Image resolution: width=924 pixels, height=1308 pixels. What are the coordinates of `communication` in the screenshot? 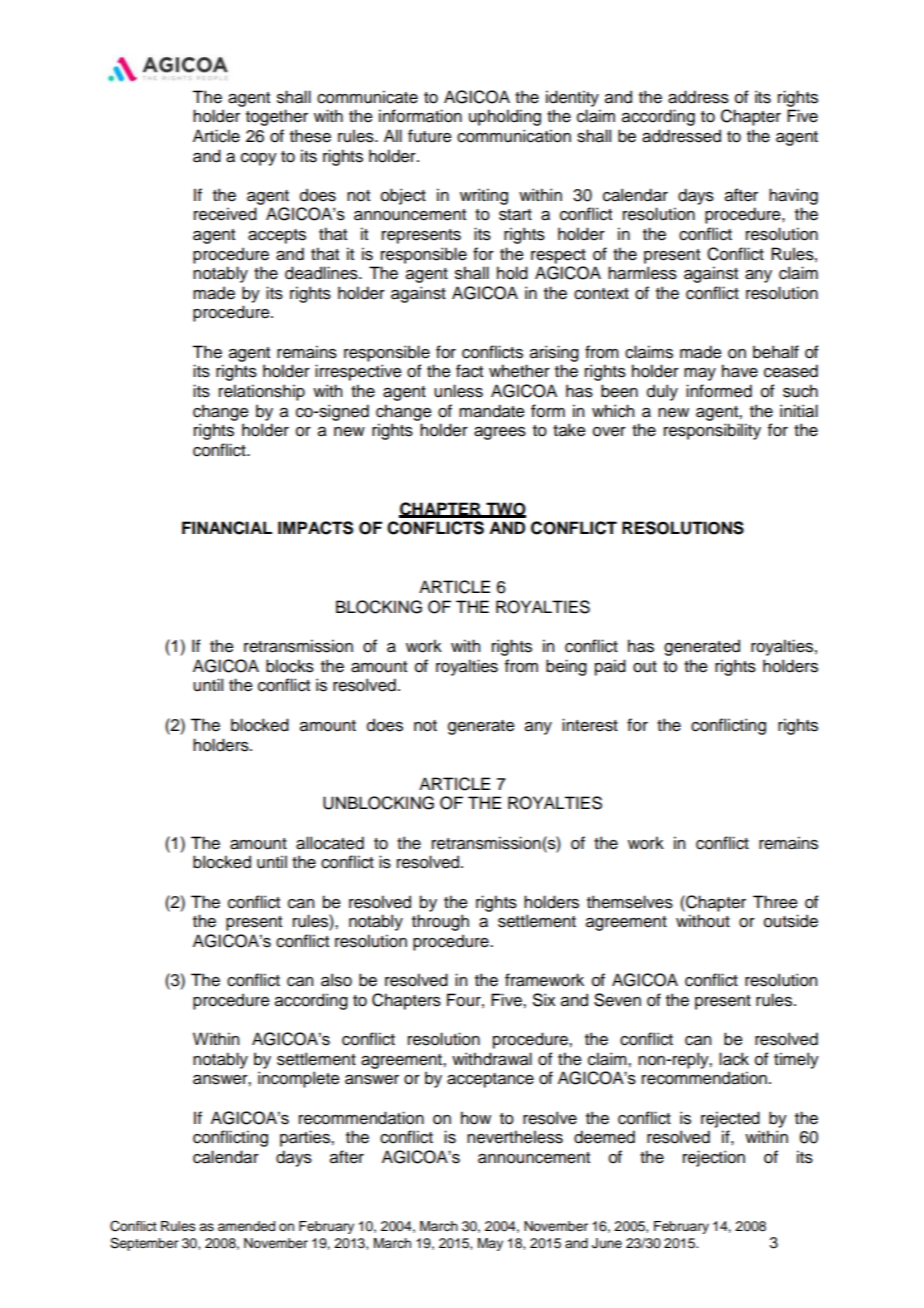 It's located at (514, 136).
